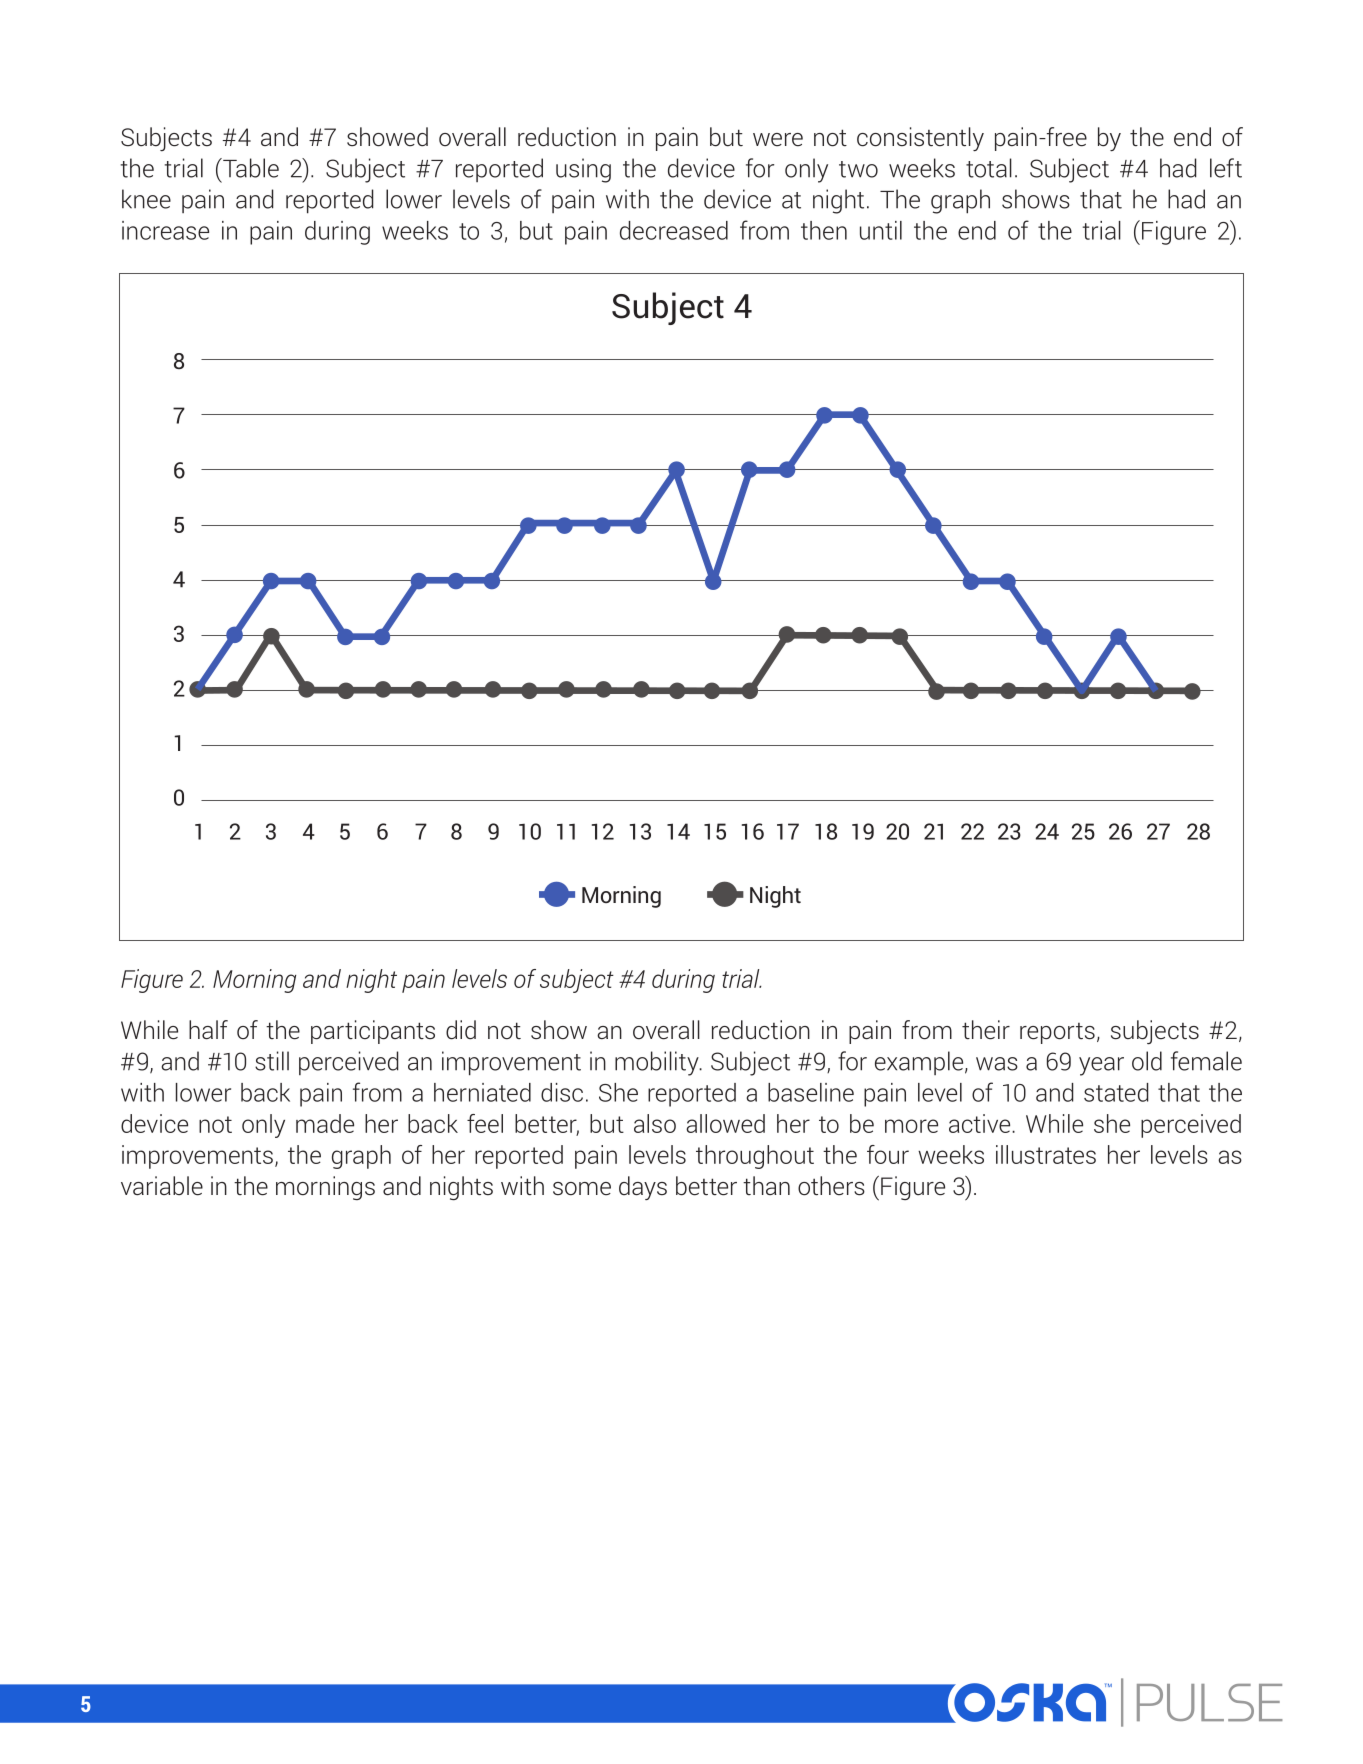 The width and height of the screenshot is (1363, 1764). Describe the element at coordinates (989, 168) in the screenshot. I see `total` at that location.
